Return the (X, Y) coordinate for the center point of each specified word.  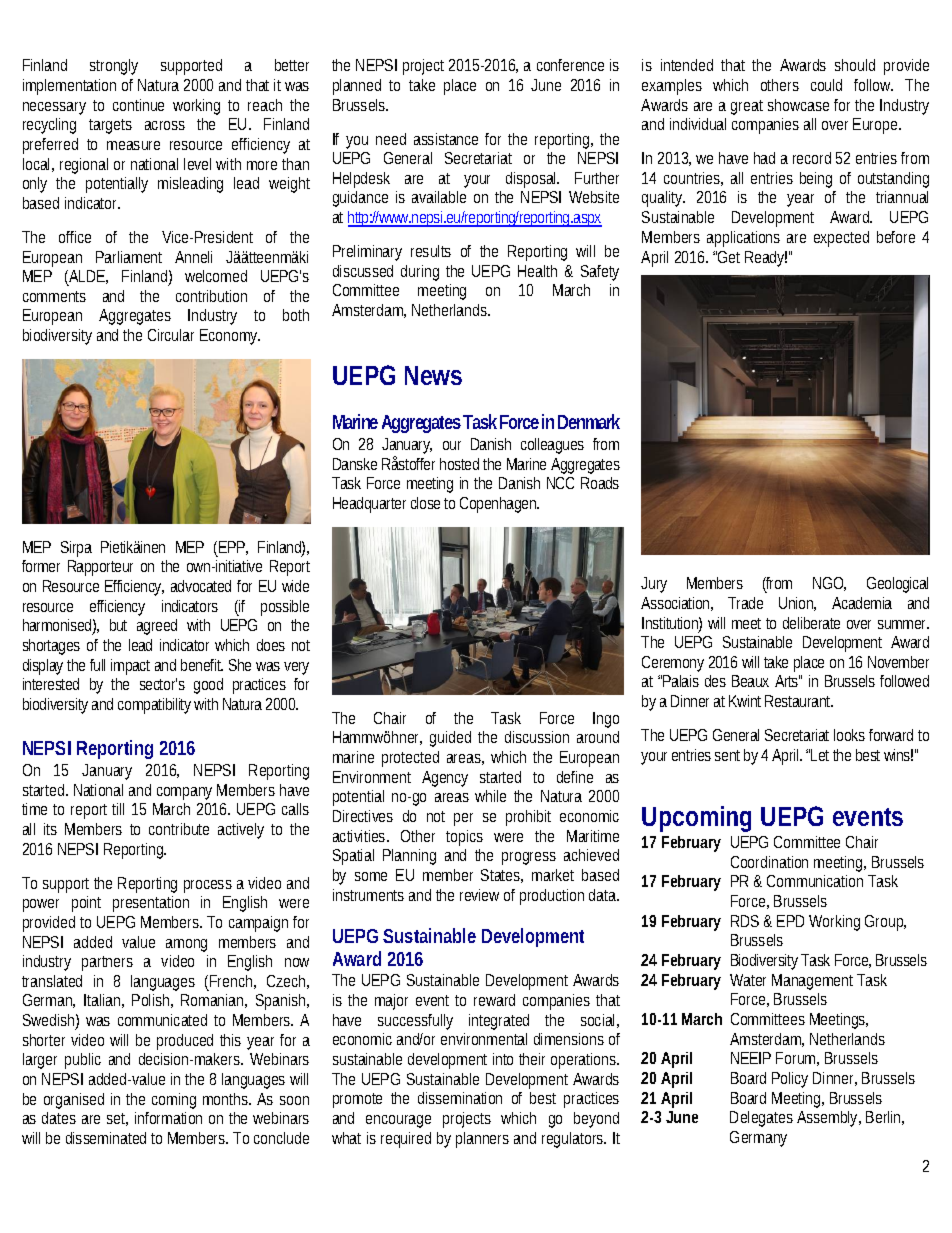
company (184, 793)
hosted (459, 464)
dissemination (460, 1098)
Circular (171, 335)
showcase (798, 105)
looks (849, 735)
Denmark (589, 421)
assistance (446, 139)
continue (138, 105)
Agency (445, 779)
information (168, 1118)
